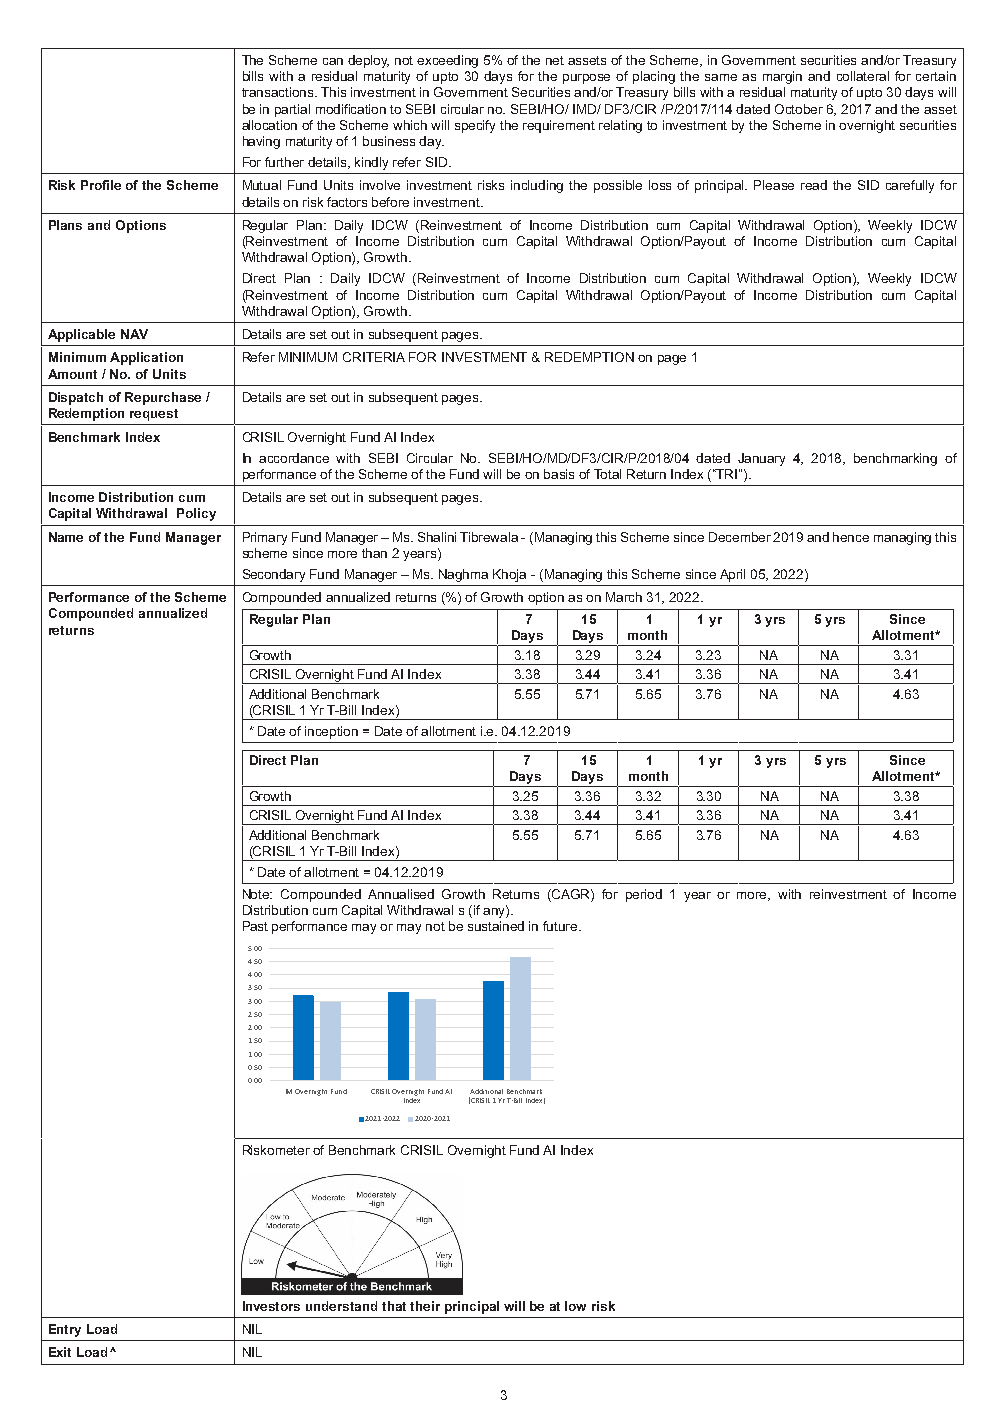 The image size is (1006, 1422). Describe the element at coordinates (331, 732) in the page. I see `inception` at that location.
